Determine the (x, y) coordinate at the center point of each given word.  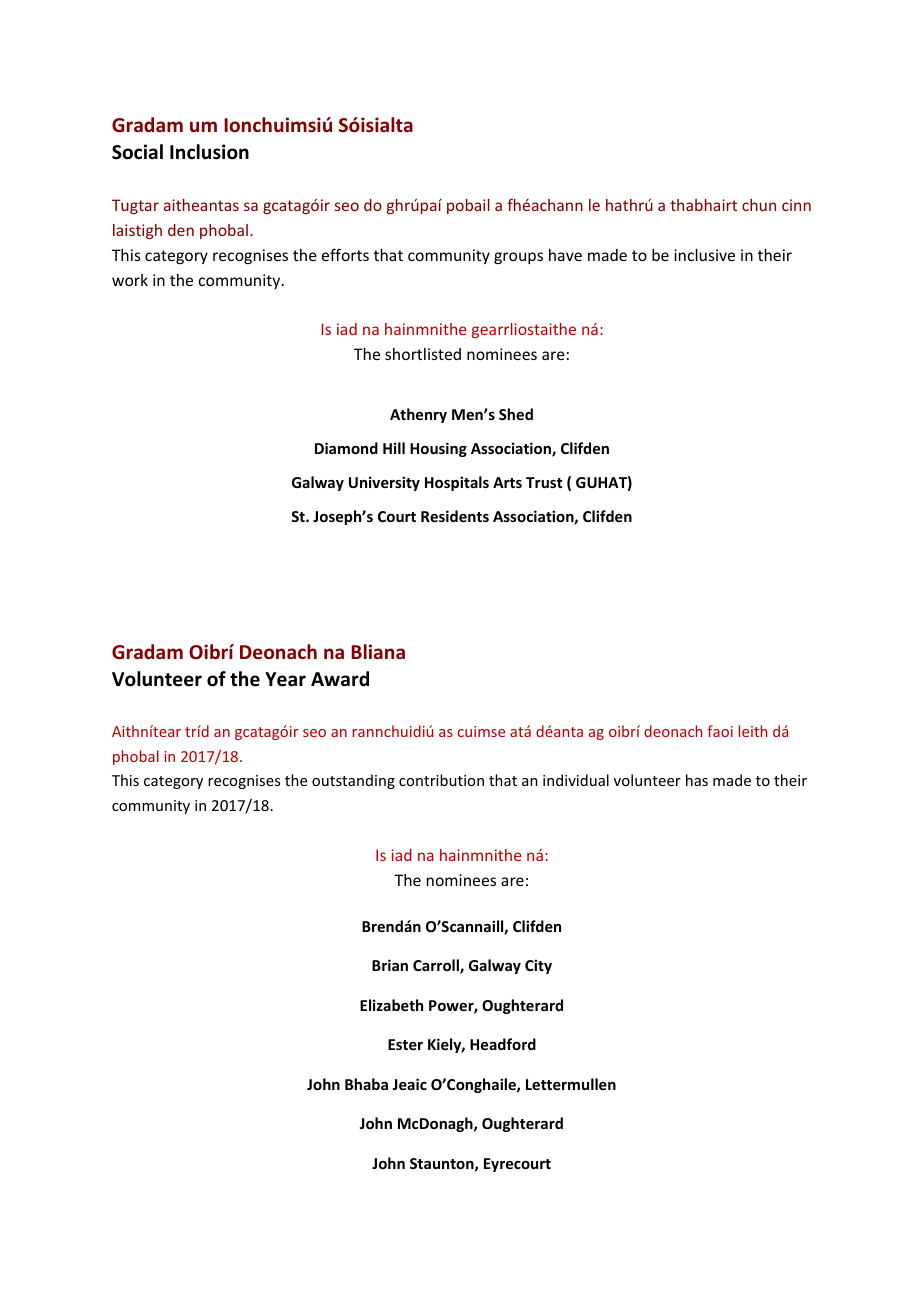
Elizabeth (391, 1005)
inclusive (704, 255)
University (384, 483)
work (130, 280)
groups (518, 258)
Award (340, 679)
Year (285, 679)
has (697, 780)
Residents (455, 516)
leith (753, 731)
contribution (441, 780)
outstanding (353, 781)
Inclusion (209, 152)
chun (759, 205)
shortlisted (423, 354)
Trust (544, 482)
